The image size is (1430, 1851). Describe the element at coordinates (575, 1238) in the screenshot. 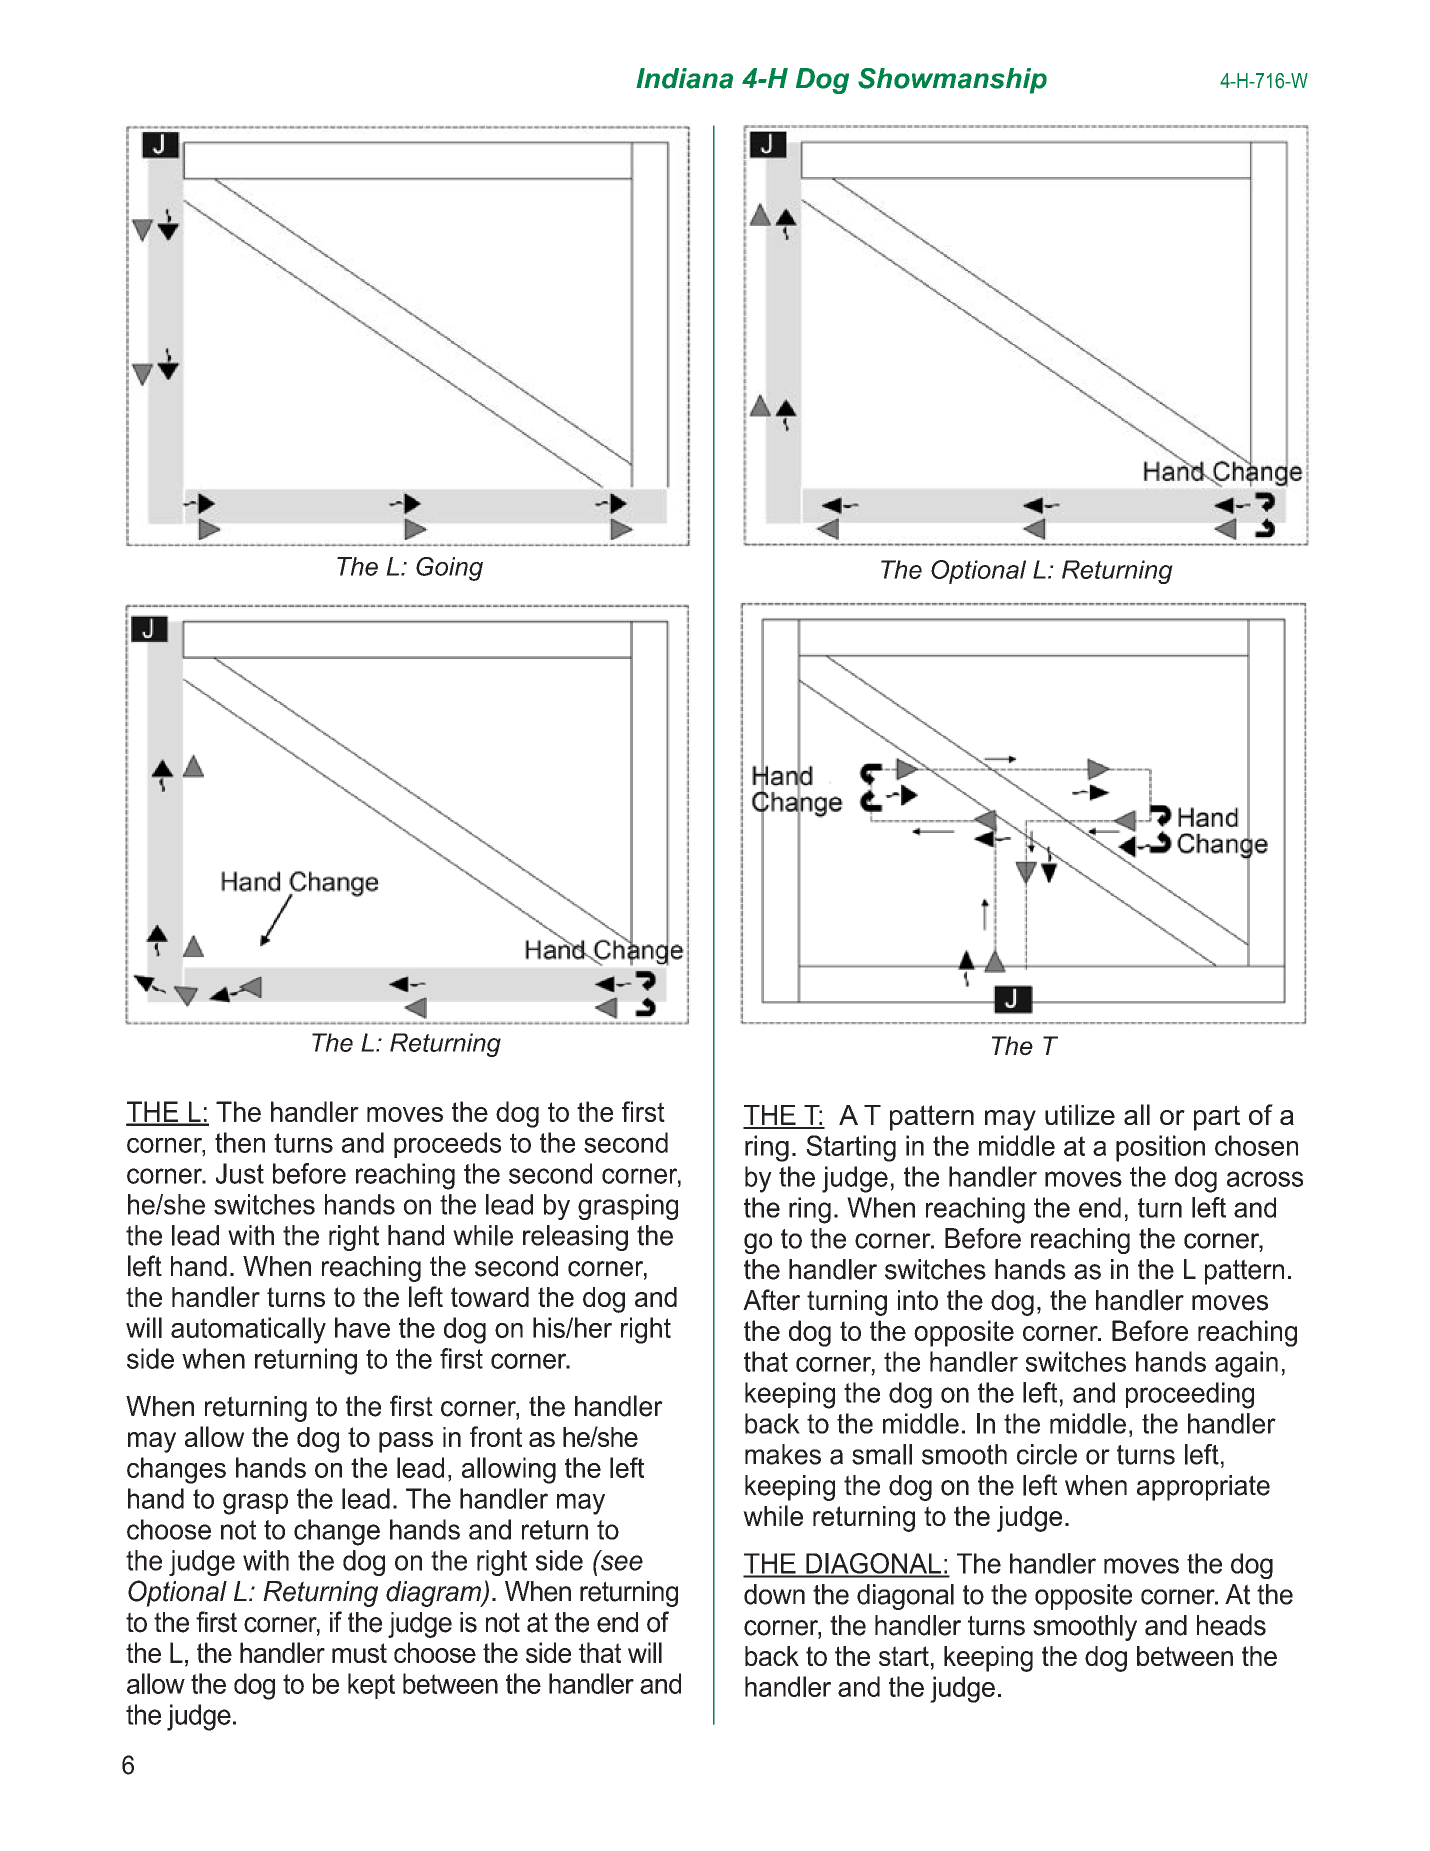

I see `releasing` at that location.
